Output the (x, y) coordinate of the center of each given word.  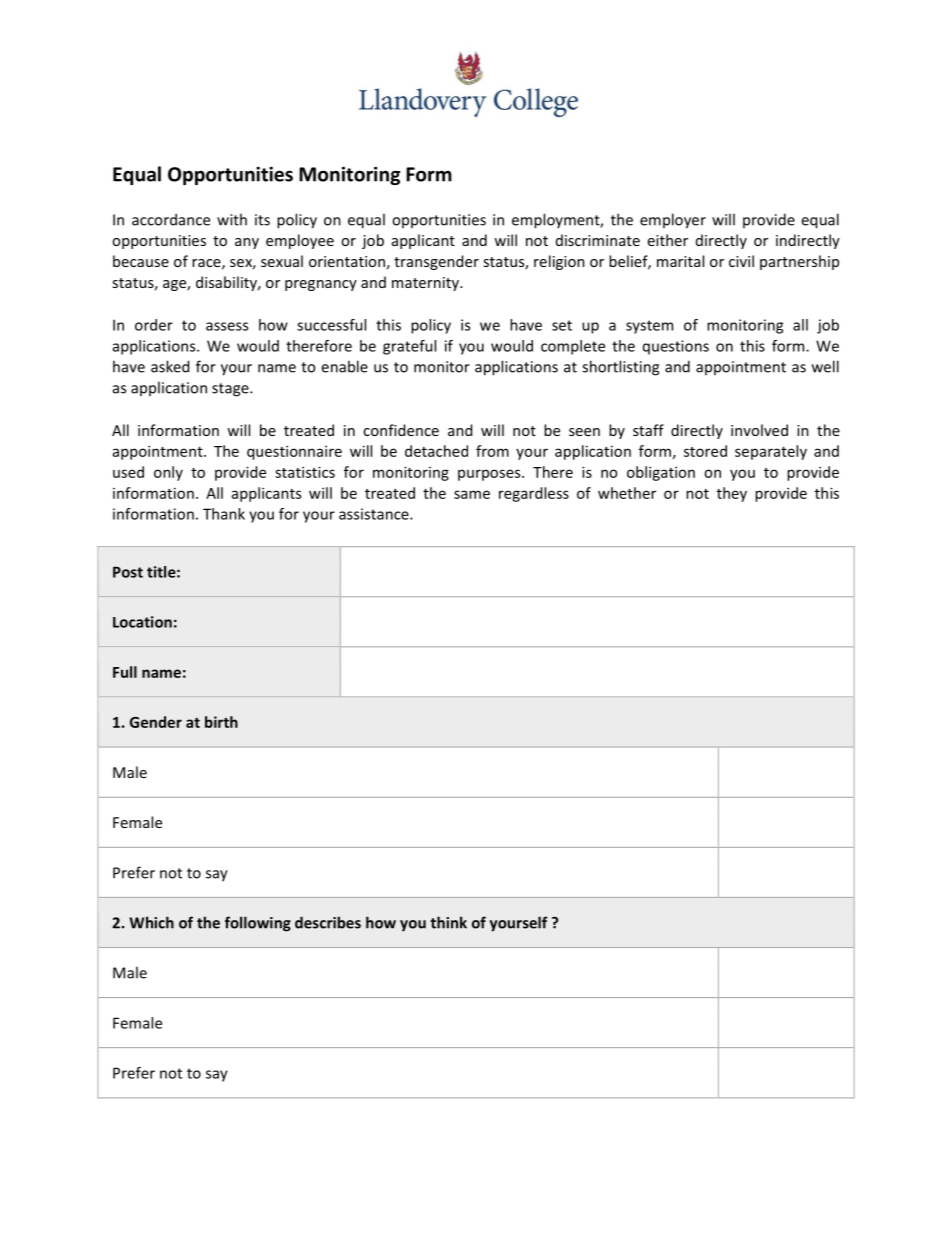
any (247, 243)
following (258, 924)
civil (741, 261)
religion (559, 262)
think (448, 922)
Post (128, 572)
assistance (375, 514)
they (732, 494)
